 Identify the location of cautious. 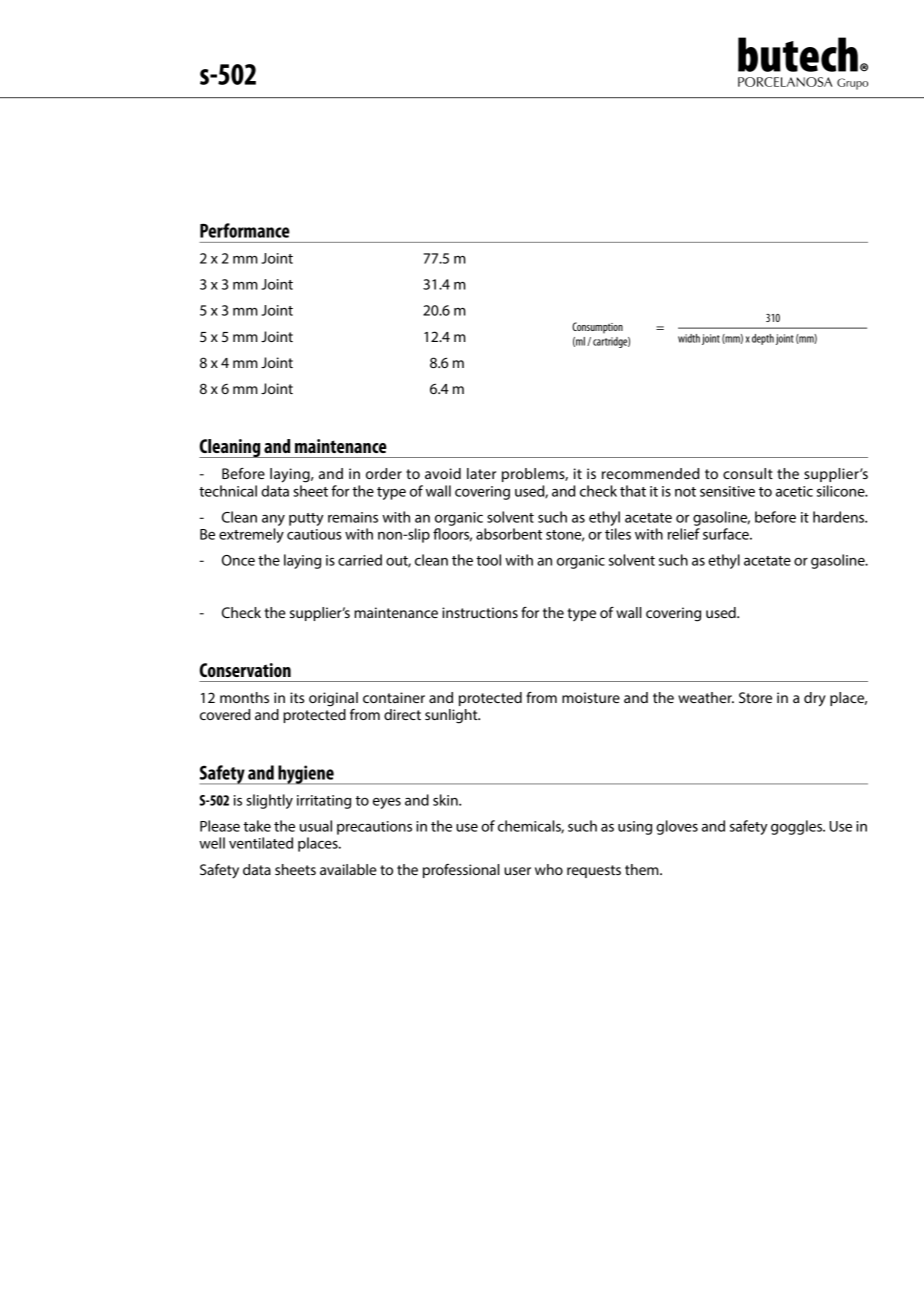
(314, 534).
